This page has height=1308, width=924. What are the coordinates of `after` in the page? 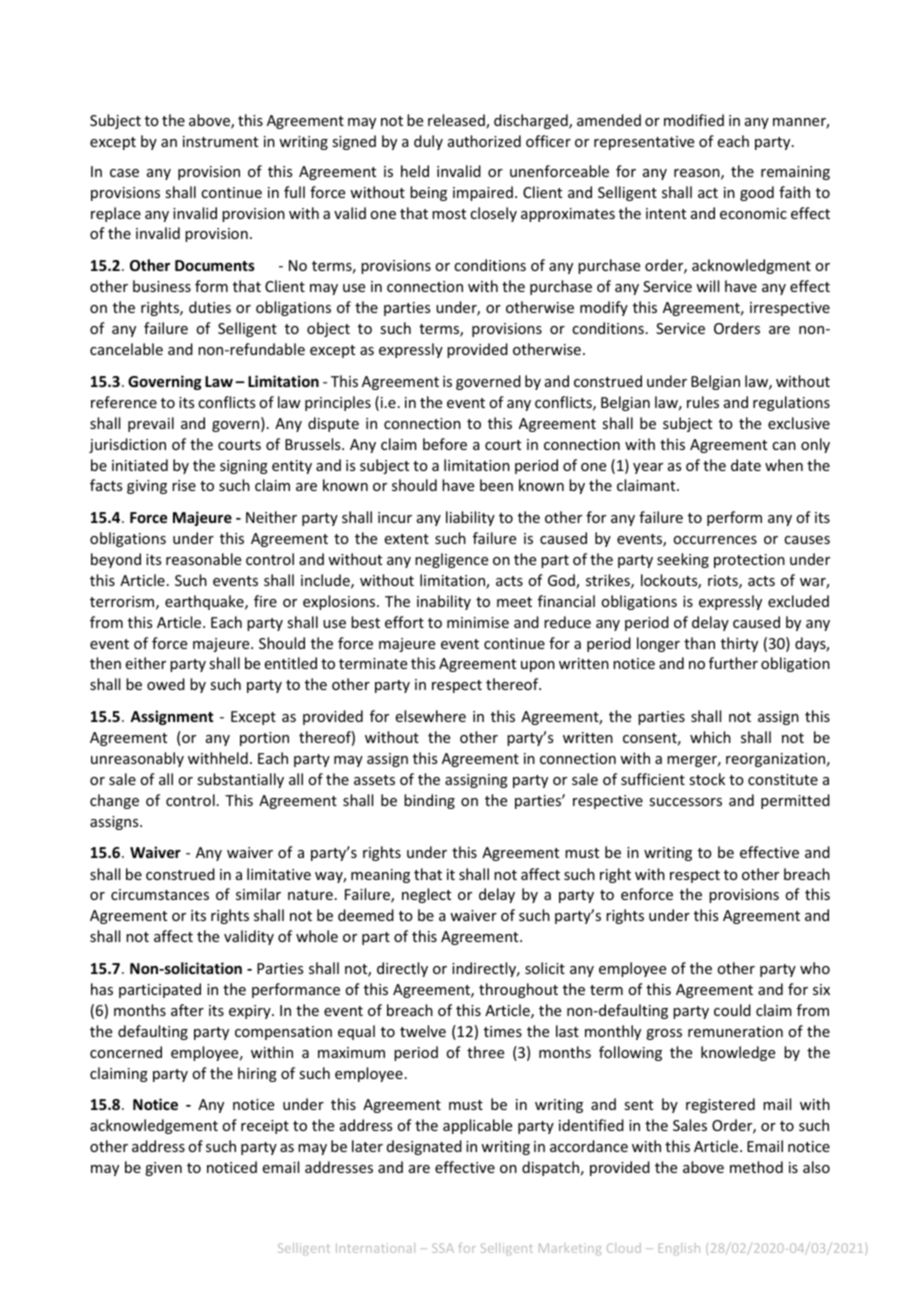 It's located at (187, 1010).
